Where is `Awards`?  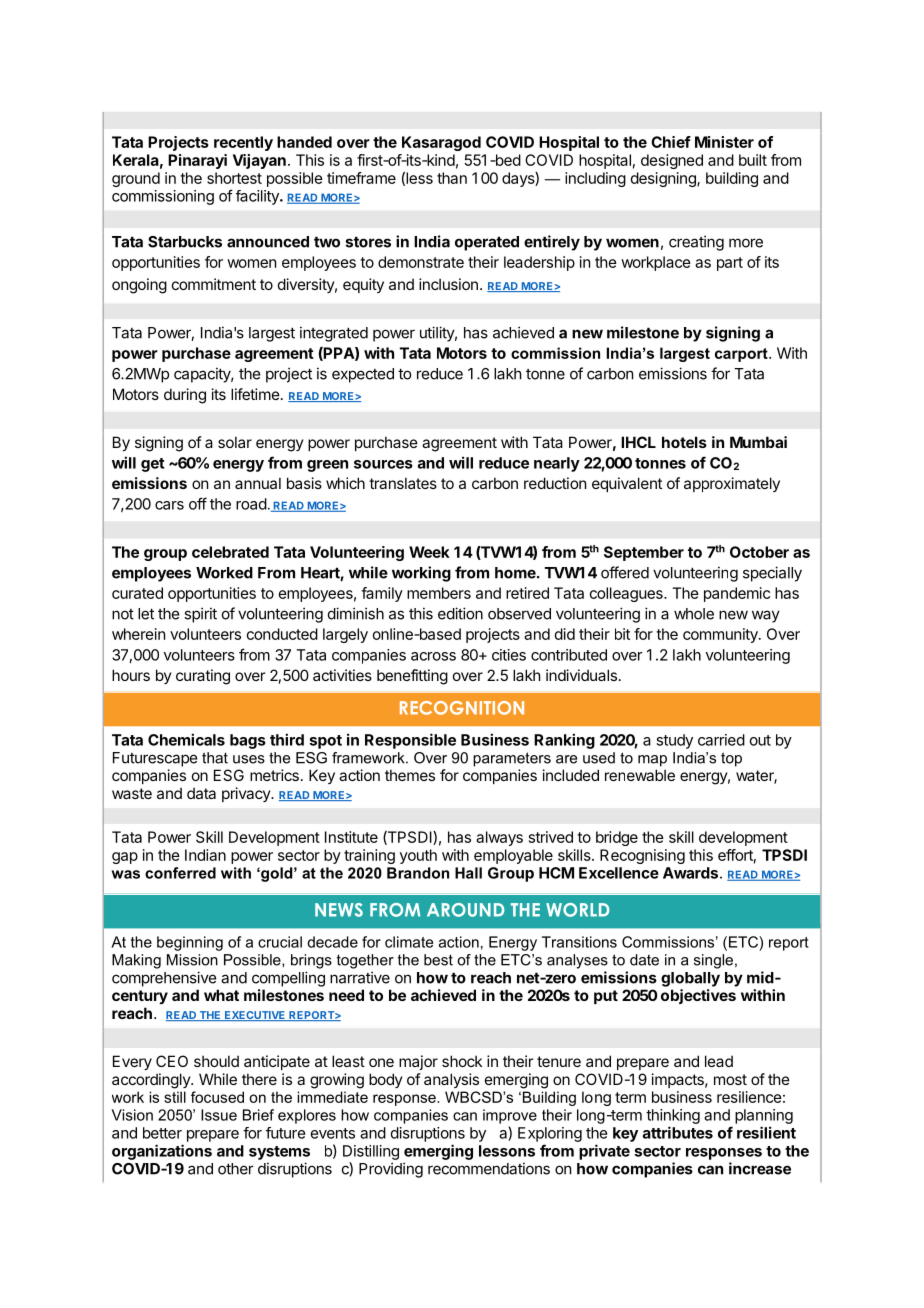
Awards is located at coordinates (690, 873).
